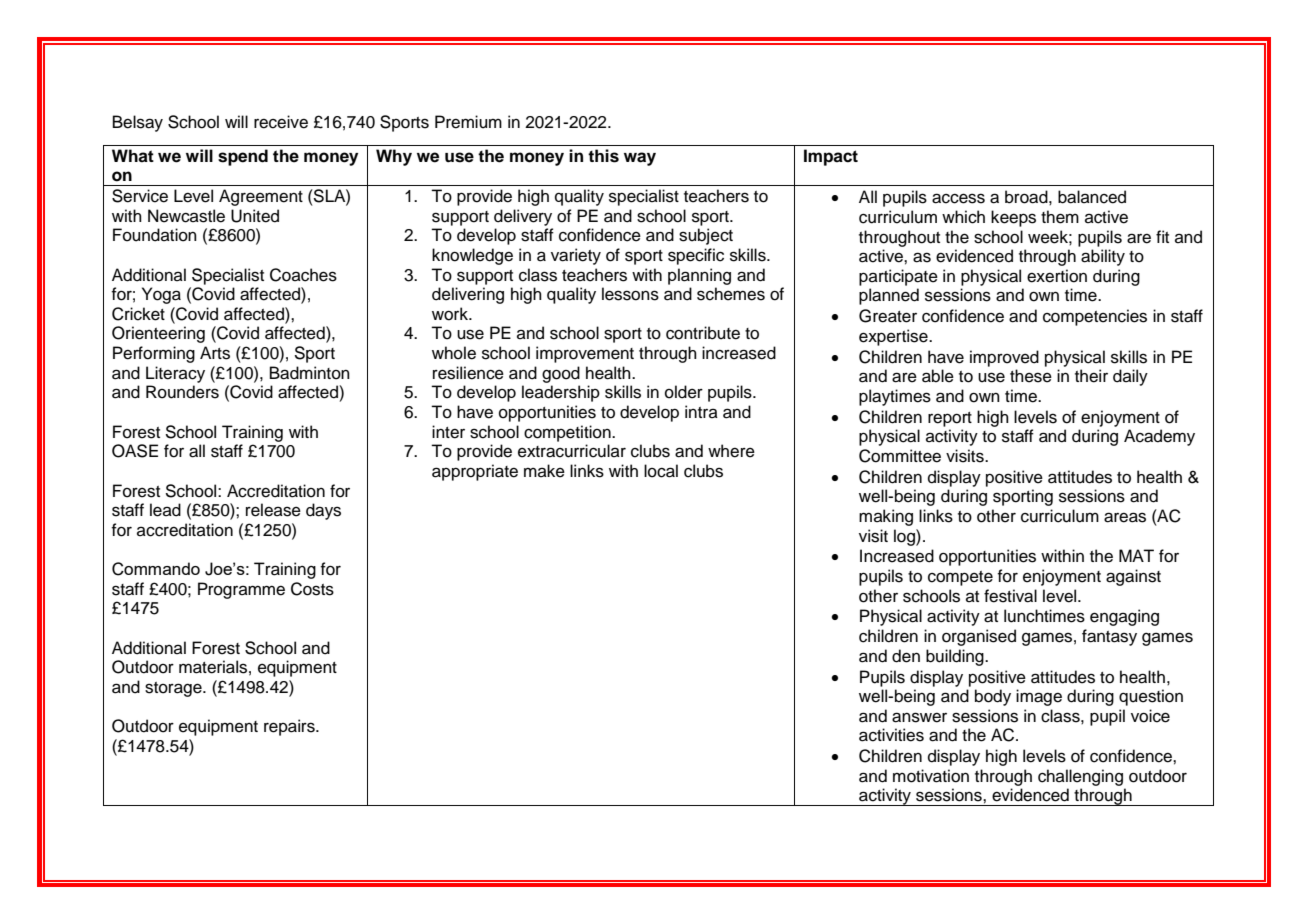  What do you see at coordinates (1159, 437) in the page?
I see `Academy` at bounding box center [1159, 437].
